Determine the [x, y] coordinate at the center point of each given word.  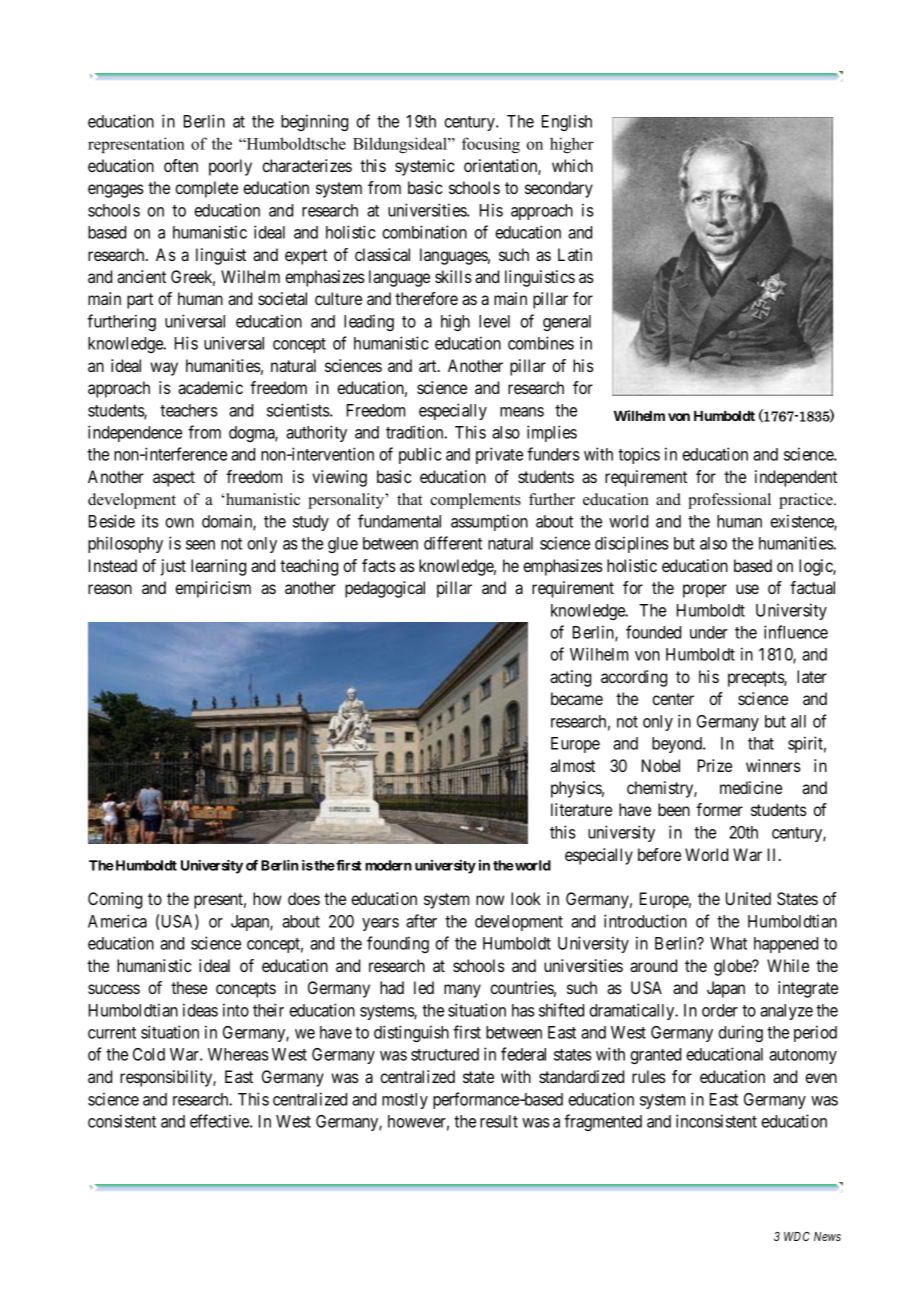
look [526, 898]
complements [475, 501]
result [499, 1121]
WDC [797, 1236]
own [179, 523]
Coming [115, 900]
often [181, 165]
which [572, 165]
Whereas [238, 1054]
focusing [491, 145]
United [748, 898]
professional [729, 501]
